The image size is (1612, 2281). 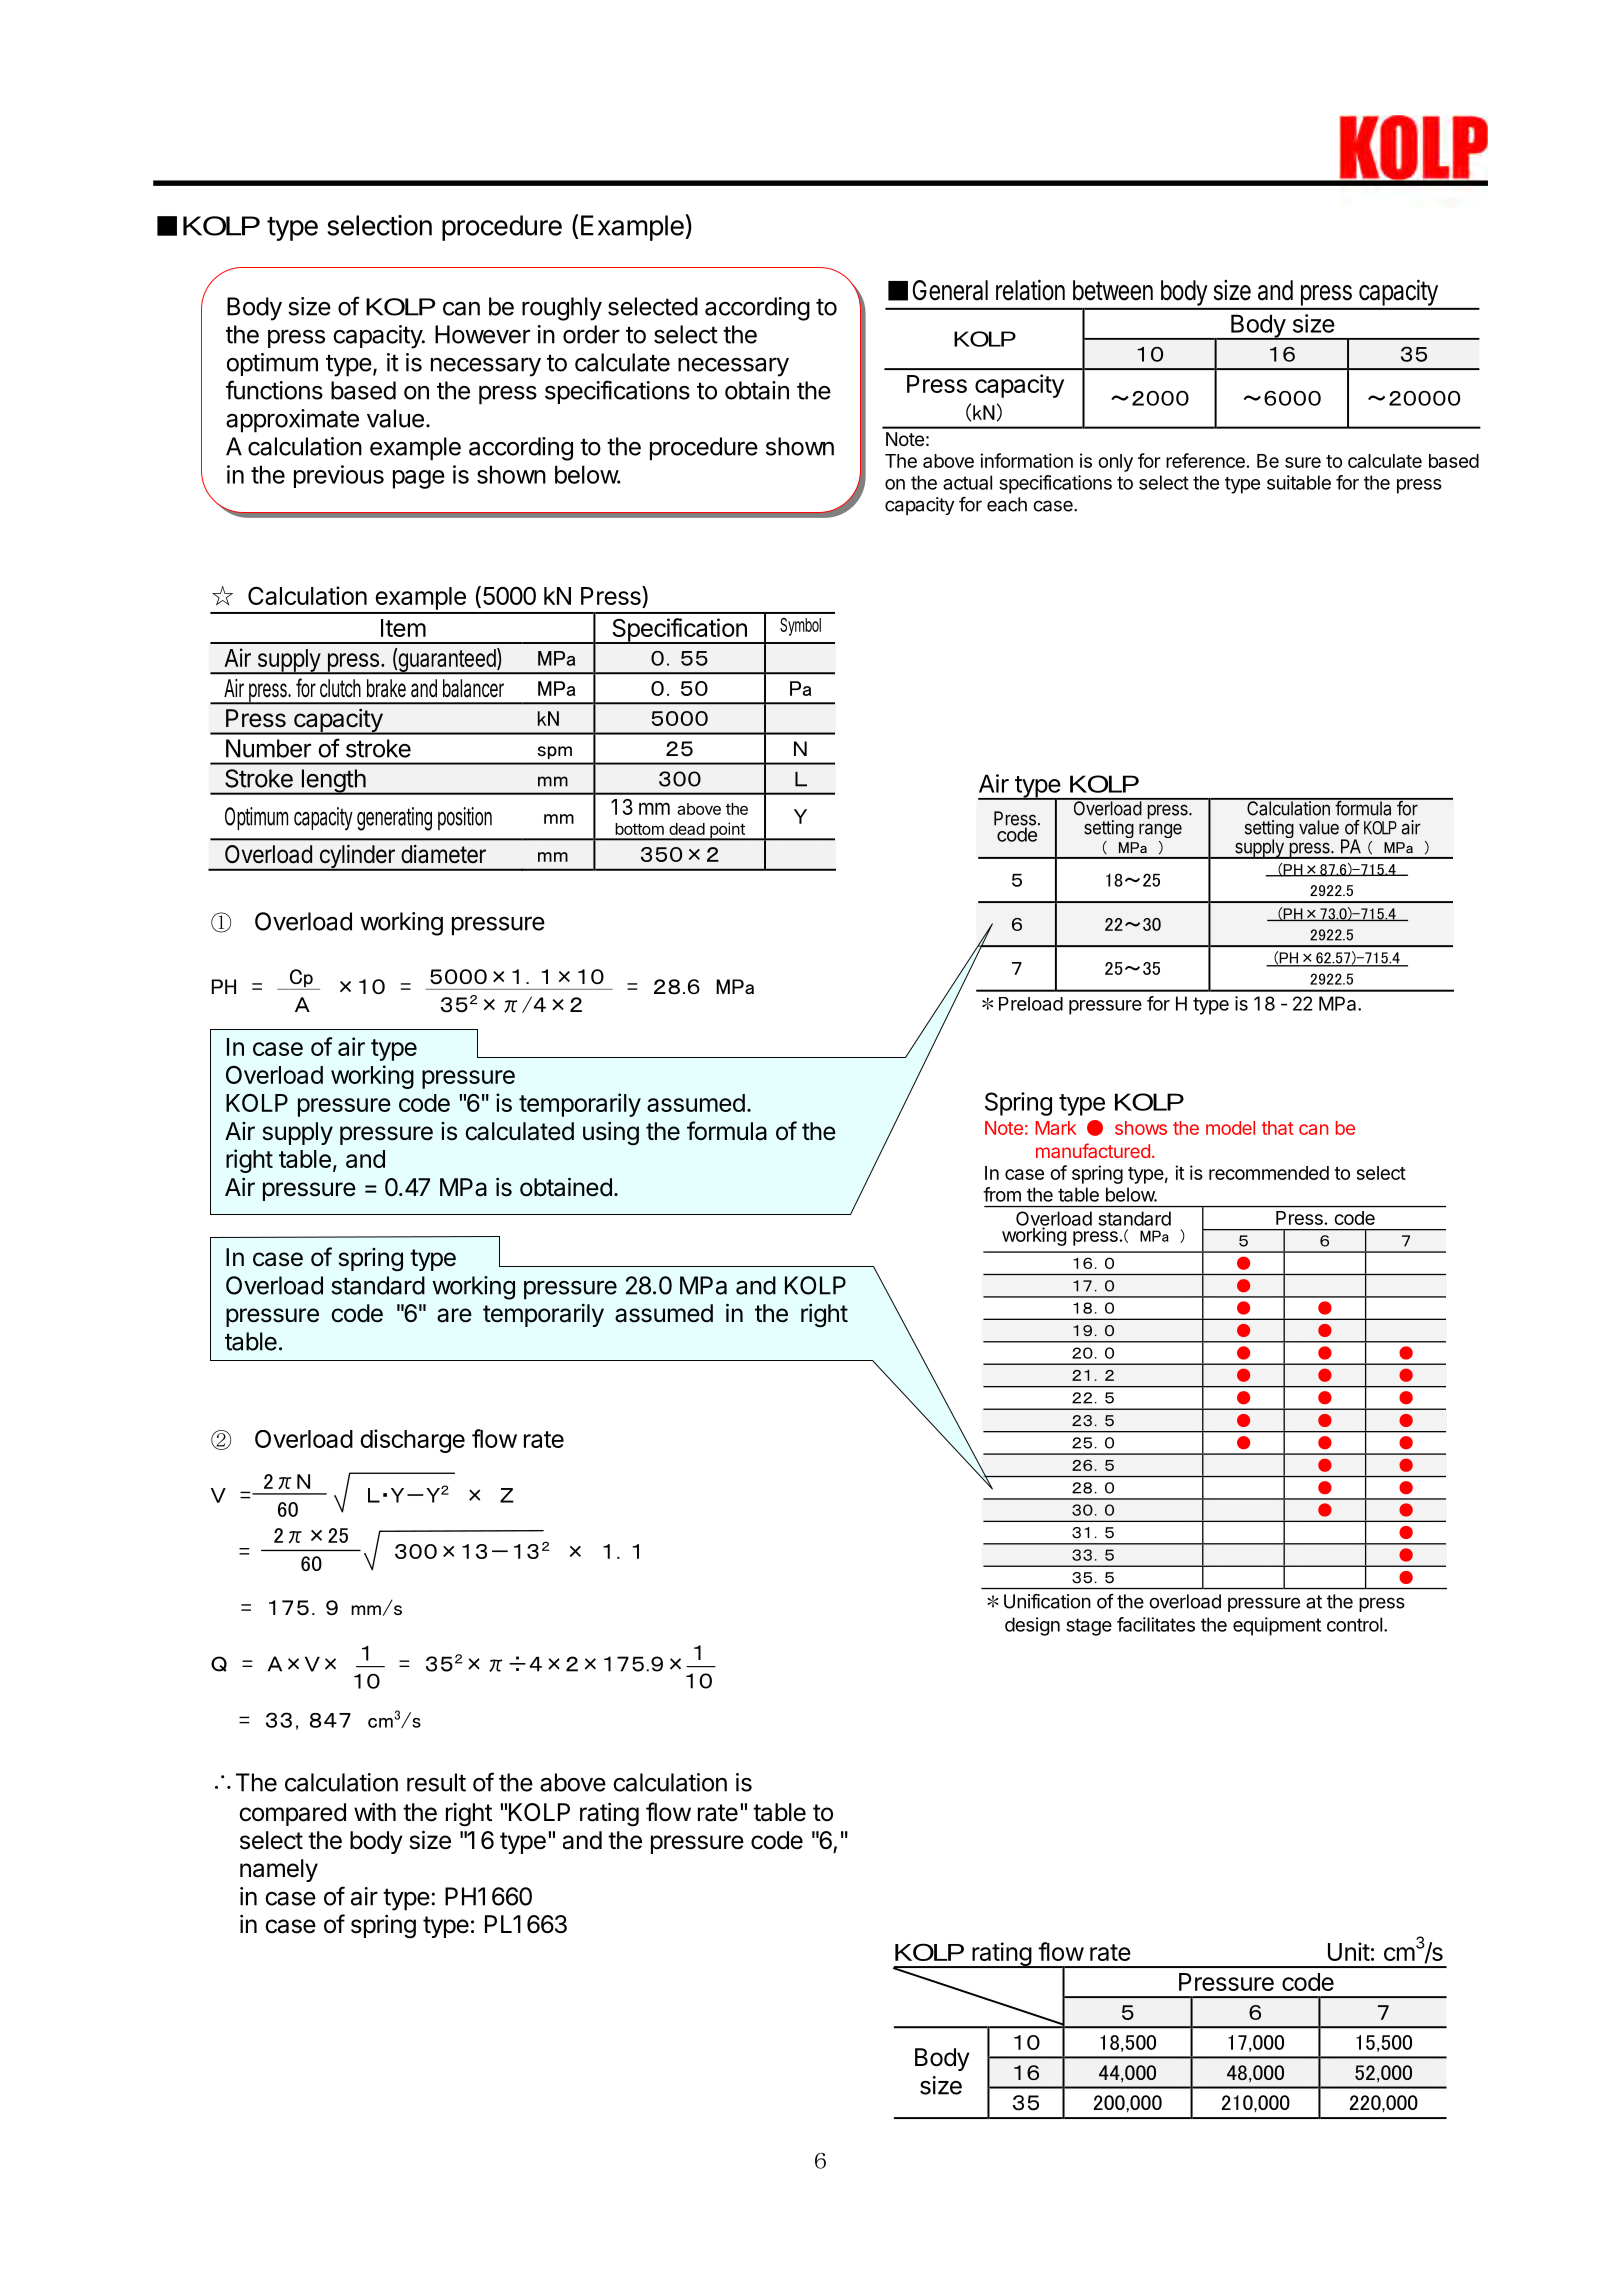 I want to click on between, so click(x=1113, y=290).
